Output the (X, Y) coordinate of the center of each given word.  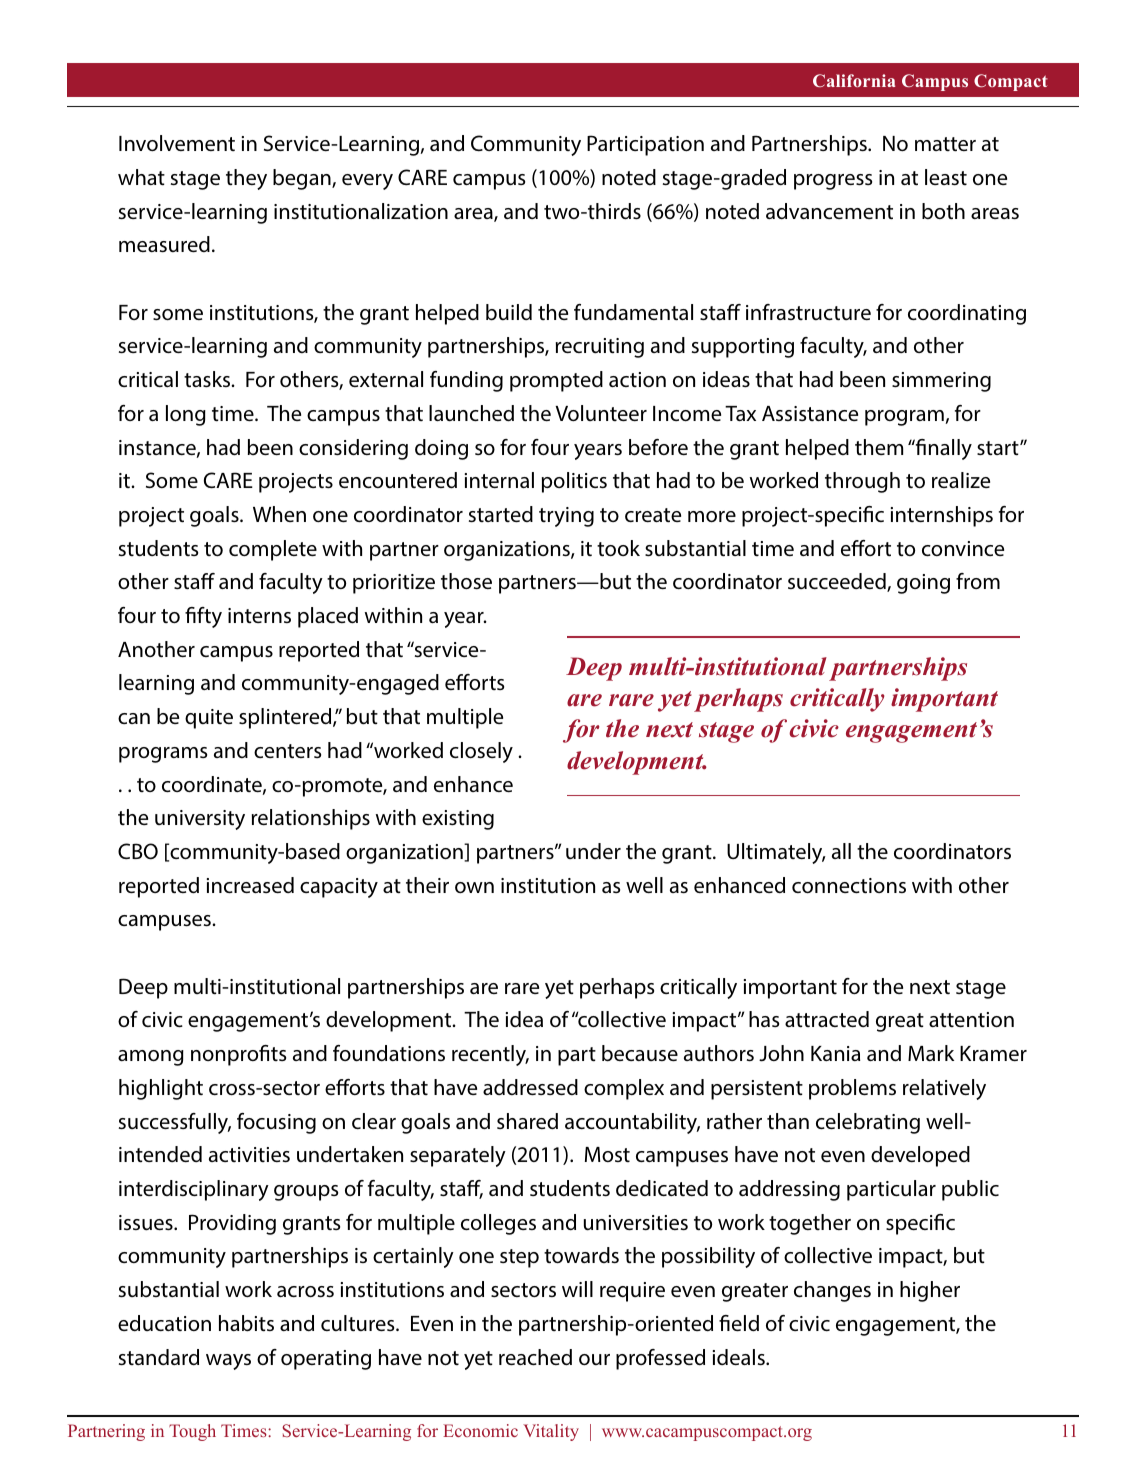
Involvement (177, 143)
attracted (827, 1019)
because (640, 1053)
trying (566, 517)
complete (273, 550)
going (923, 584)
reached (535, 1357)
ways (228, 1362)
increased (250, 885)
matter (945, 144)
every (367, 182)
